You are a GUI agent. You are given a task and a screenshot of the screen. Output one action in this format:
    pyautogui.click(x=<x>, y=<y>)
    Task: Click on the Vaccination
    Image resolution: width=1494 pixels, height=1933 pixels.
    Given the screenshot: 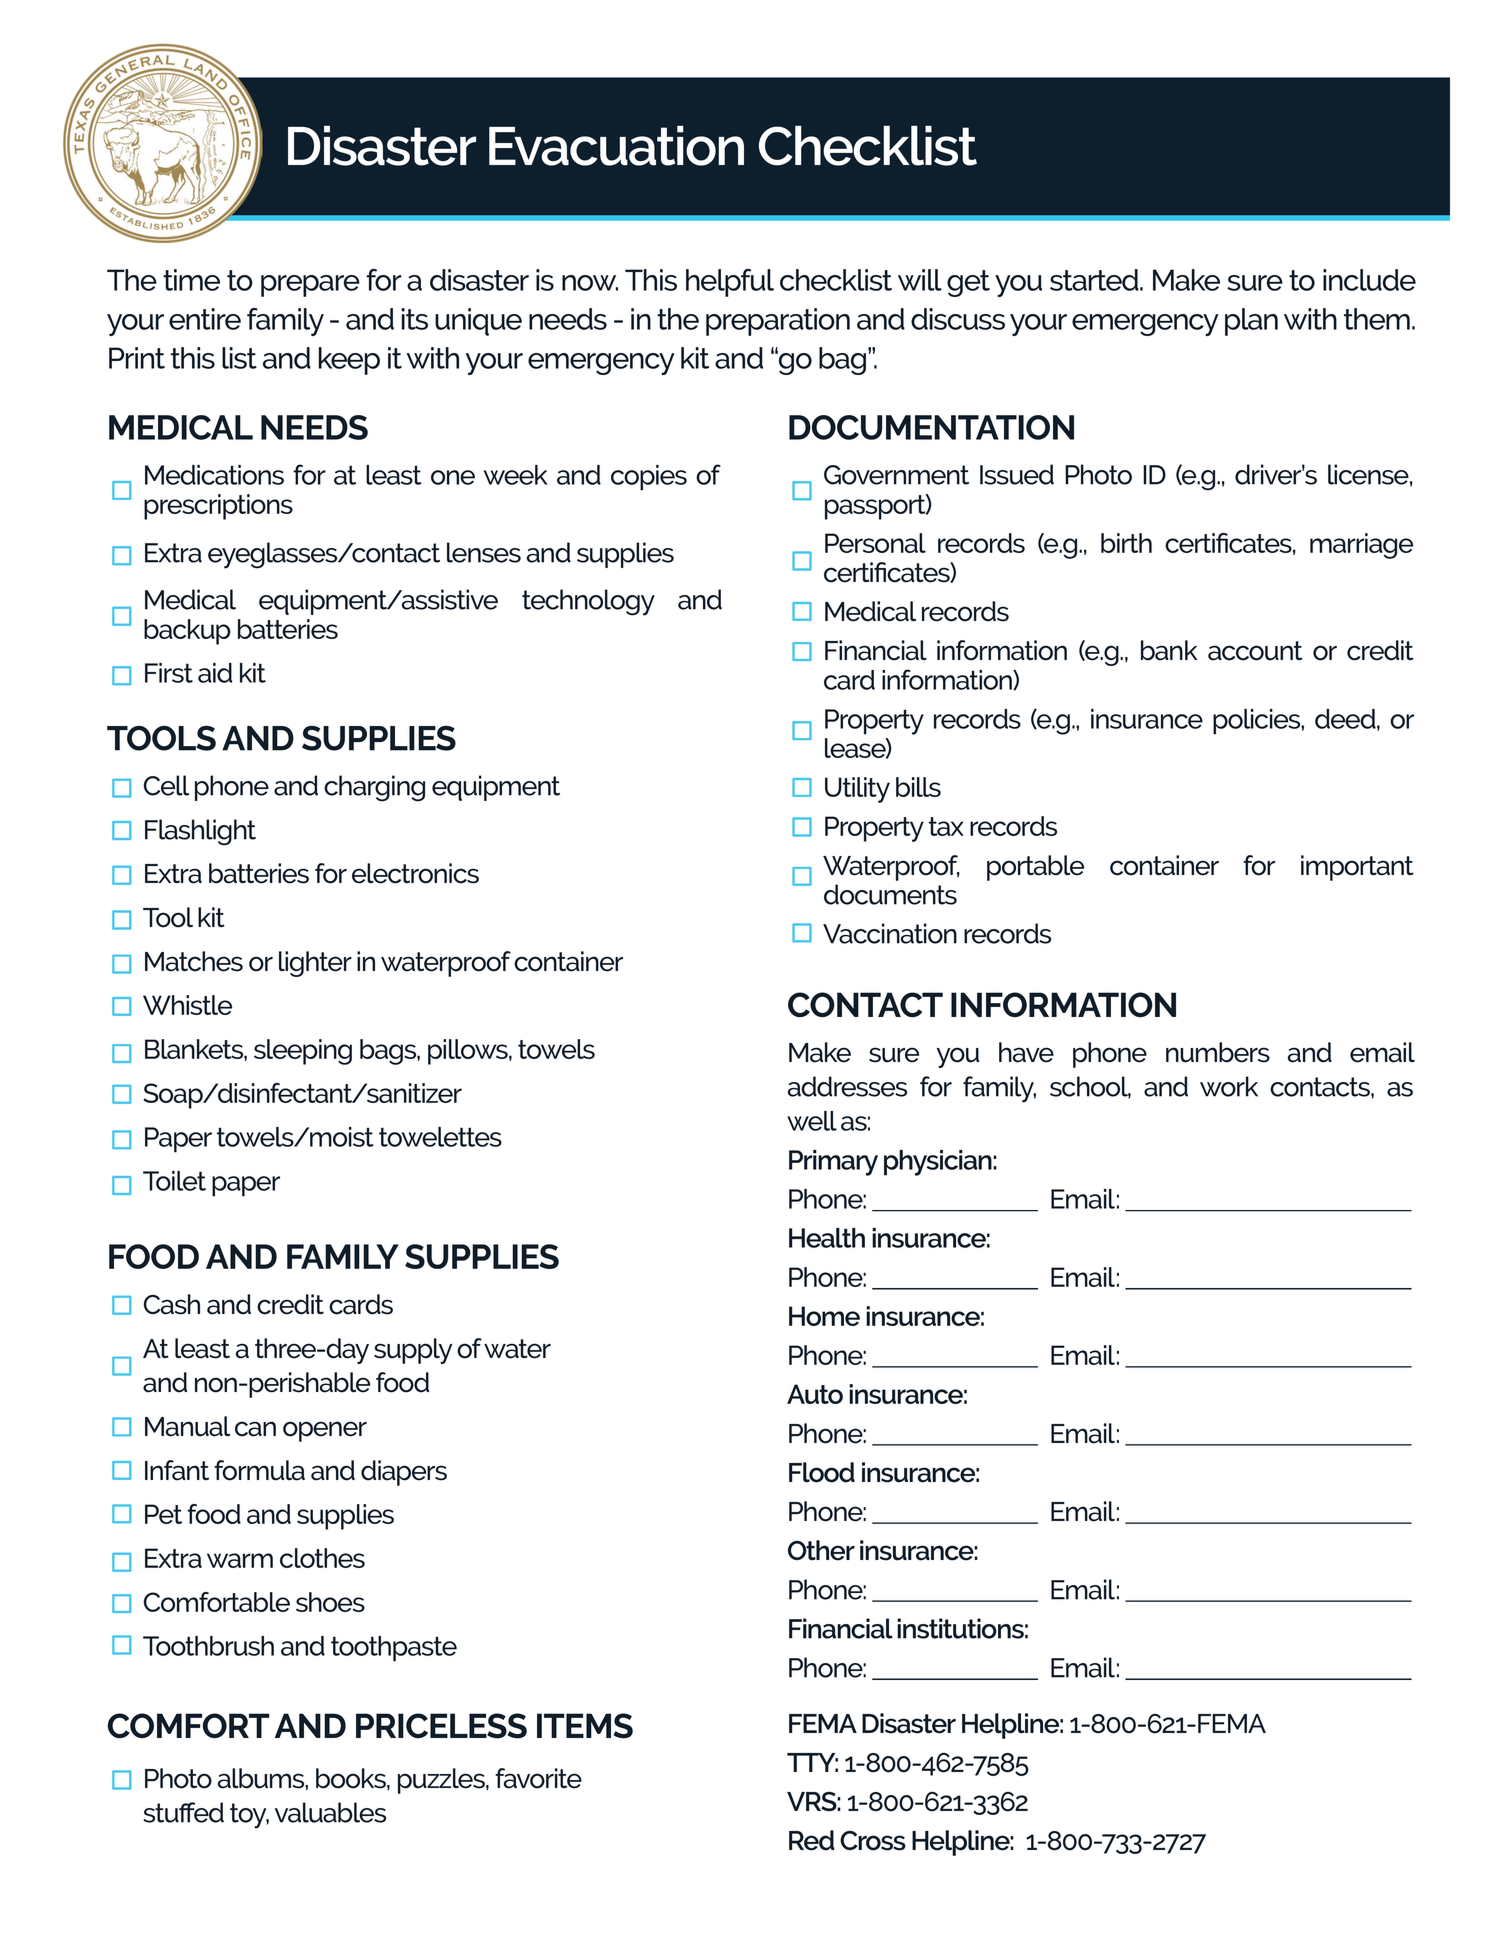 What is the action you would take?
    pyautogui.click(x=890, y=933)
